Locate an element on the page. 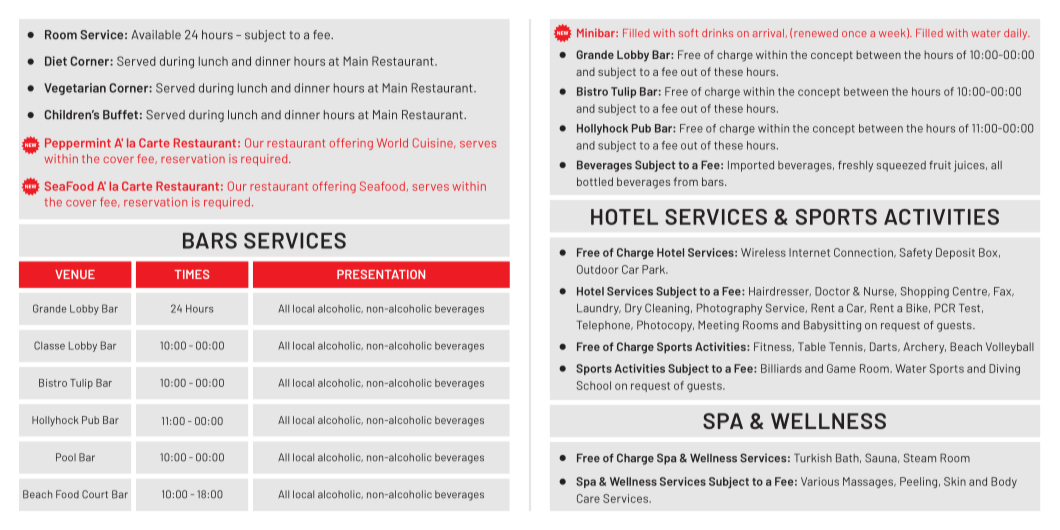 This page has width=1060, height=530. Court is located at coordinates (95, 494).
